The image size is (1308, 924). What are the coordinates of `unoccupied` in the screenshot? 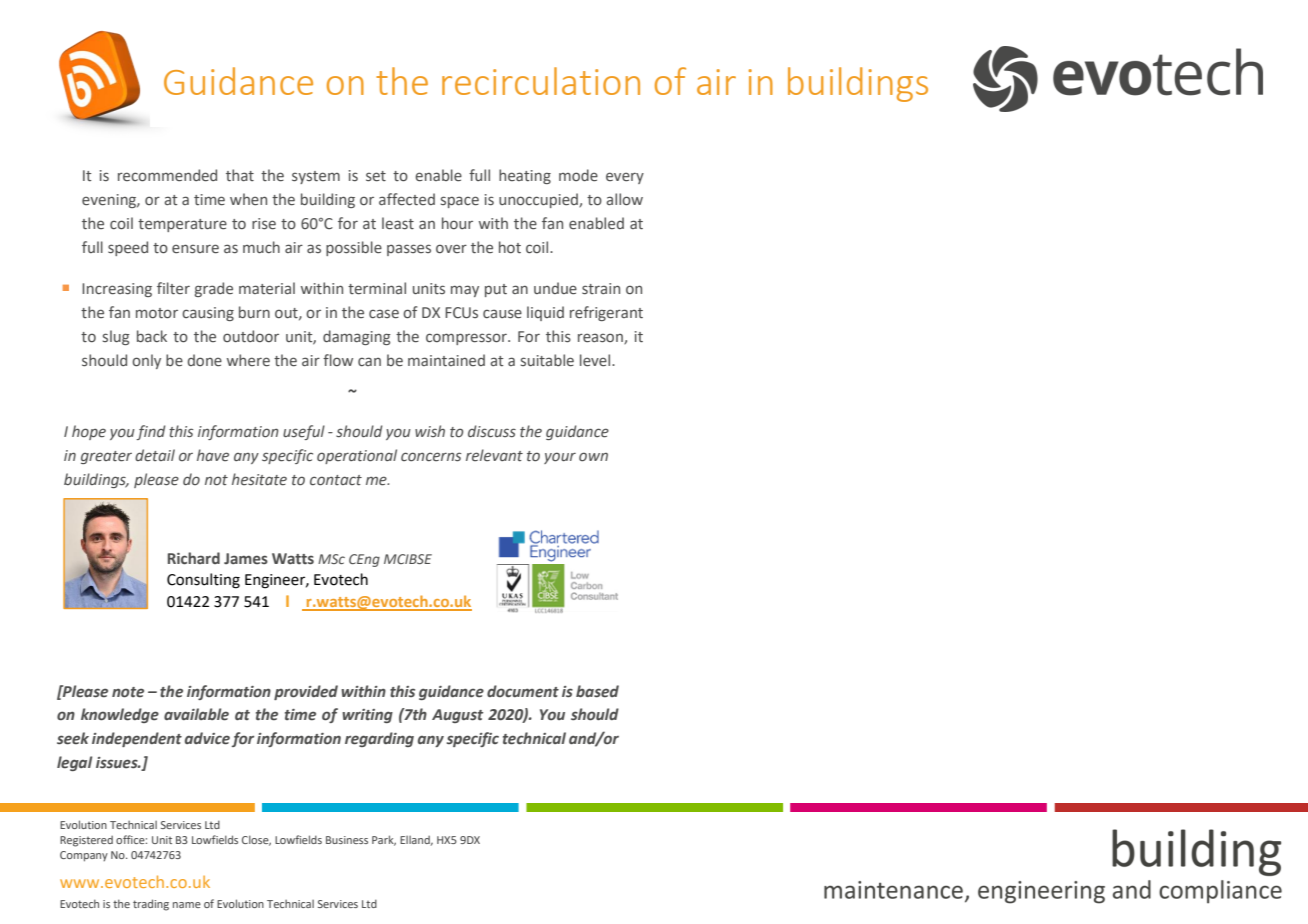 It's located at (539, 200).
